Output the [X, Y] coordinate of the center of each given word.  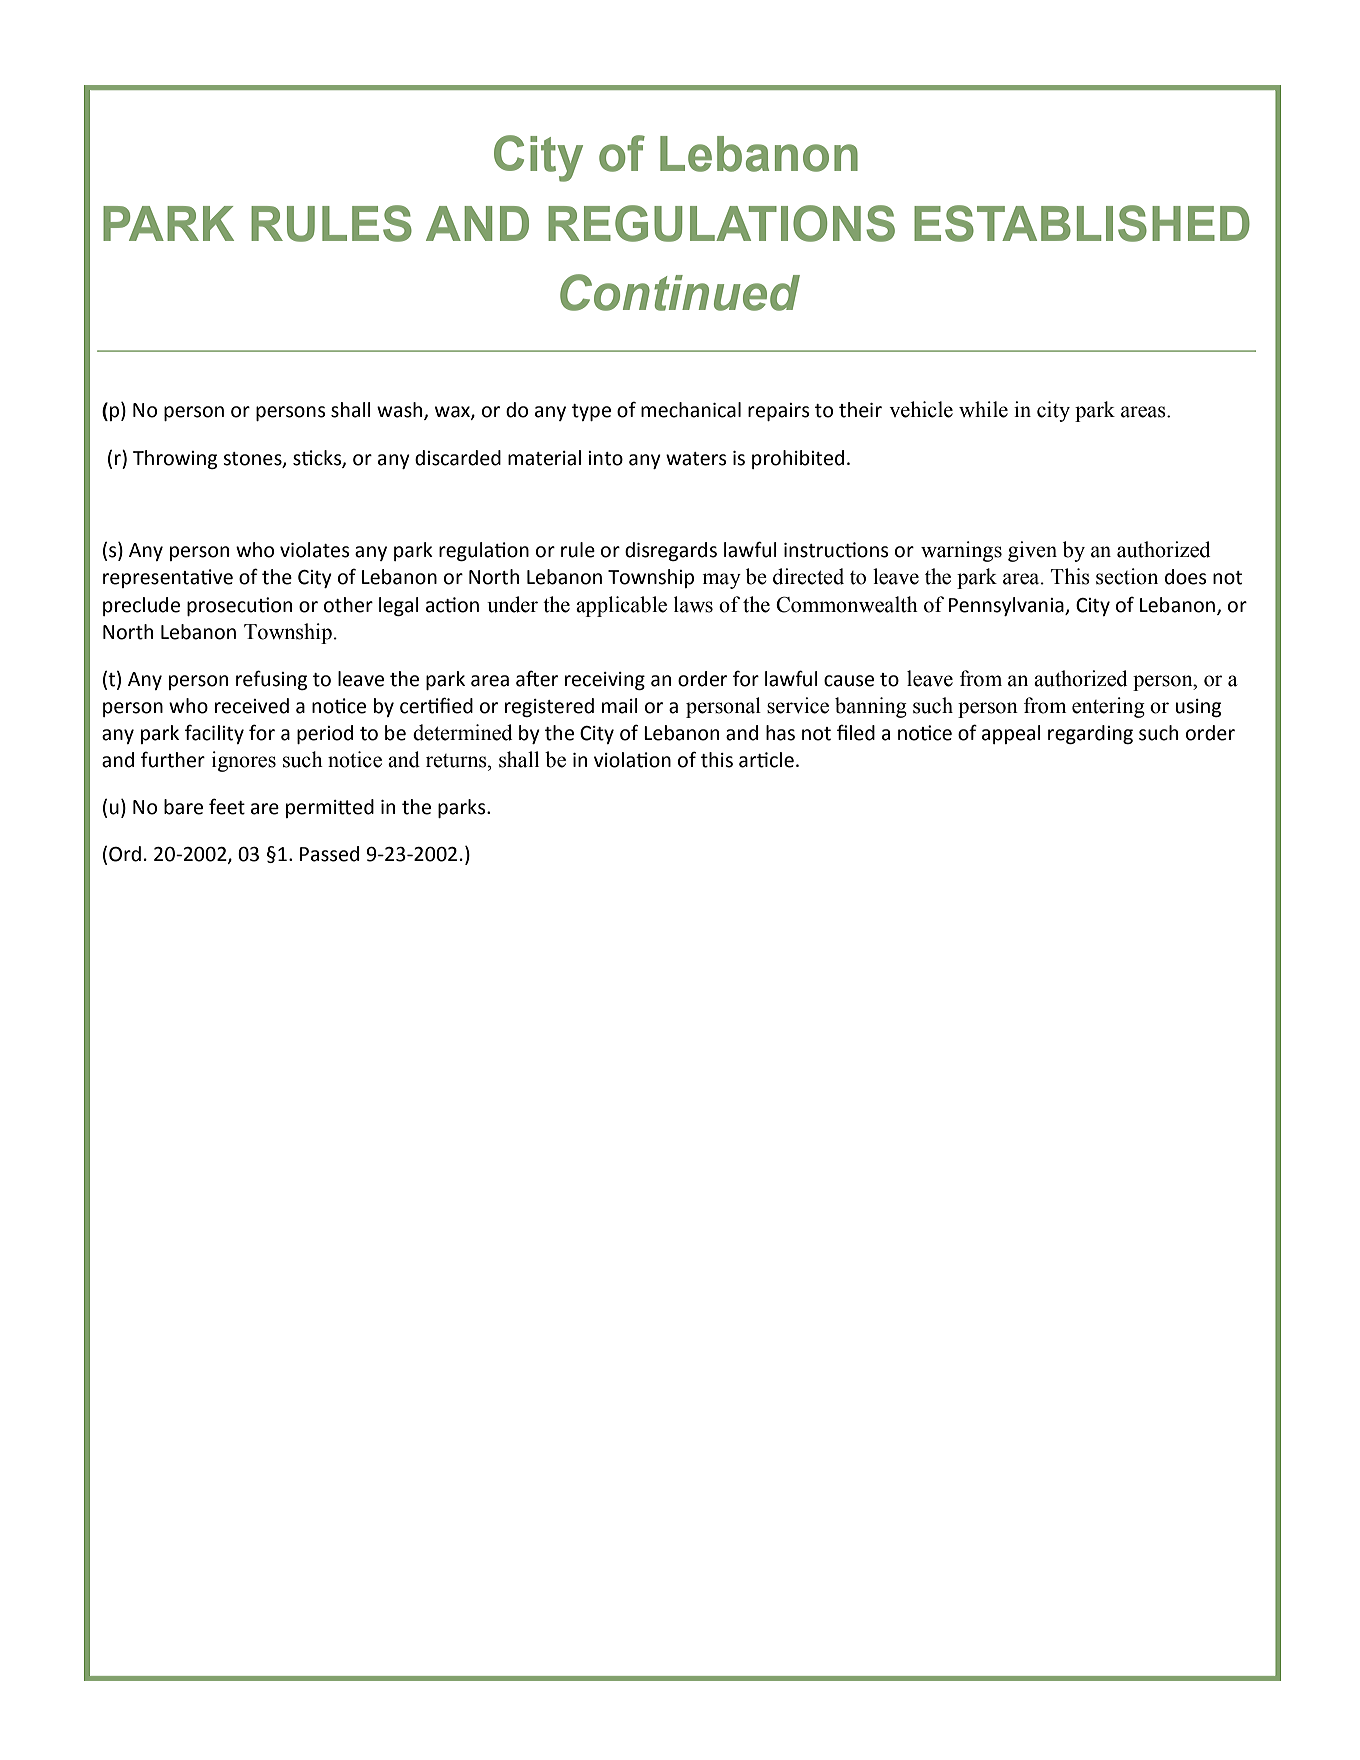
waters [696, 459]
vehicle [921, 409]
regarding [1090, 734]
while [983, 409]
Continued [680, 292]
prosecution [239, 606]
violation [632, 760]
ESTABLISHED [1082, 223]
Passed [329, 854]
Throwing [175, 459]
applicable [621, 606]
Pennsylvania [1007, 606]
